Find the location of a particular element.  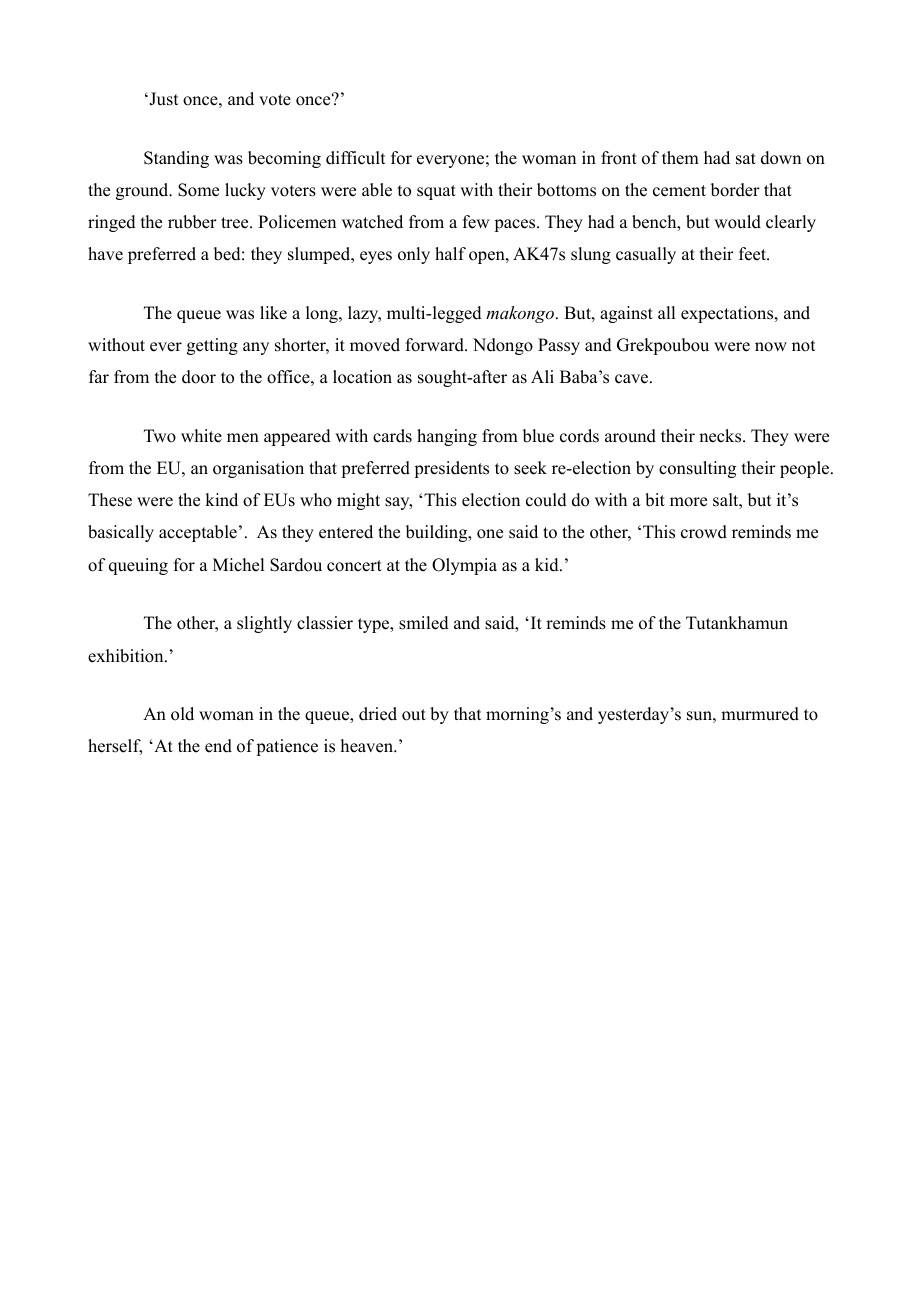

old is located at coordinates (182, 714).
